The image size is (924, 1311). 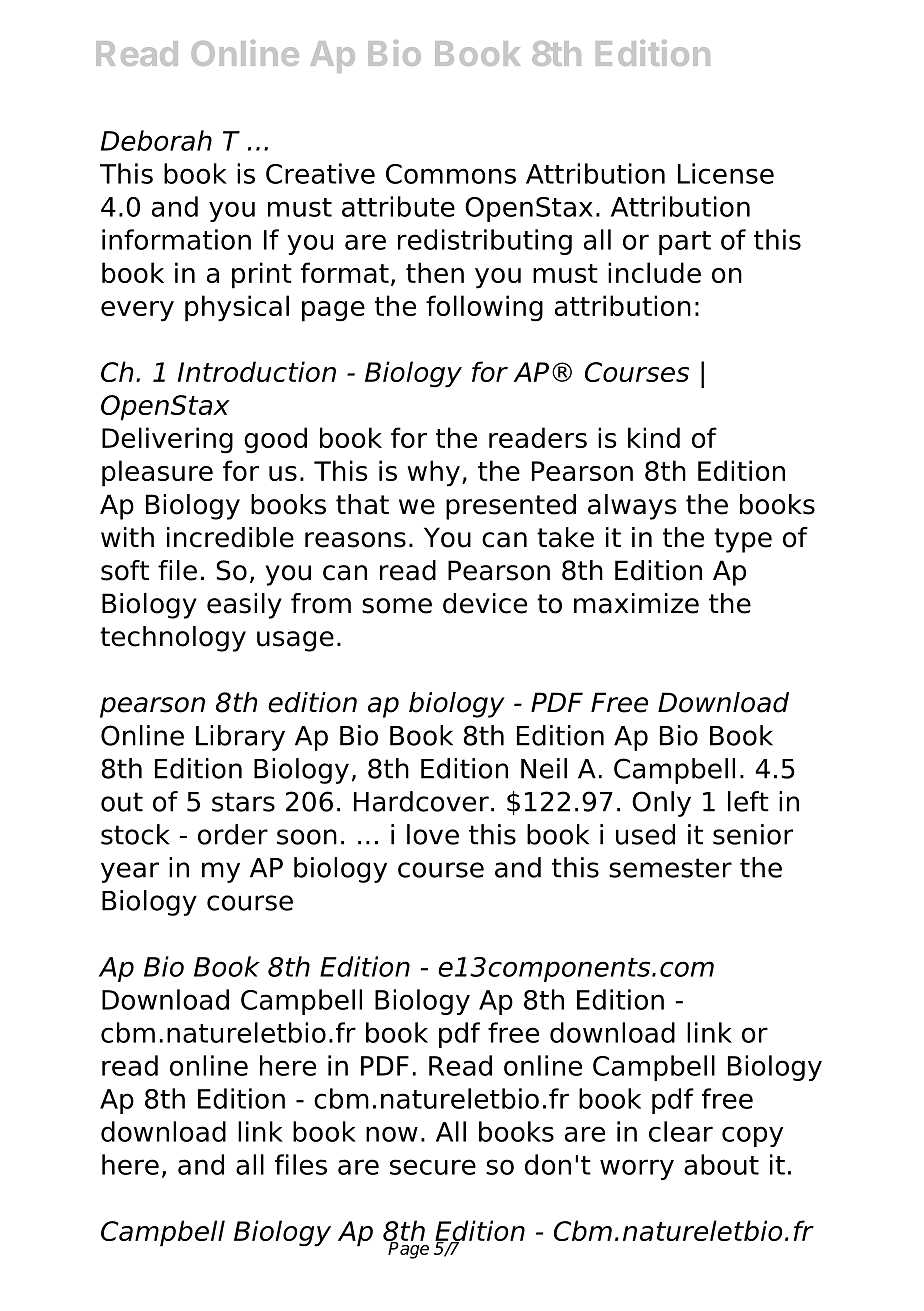 I want to click on some, so click(x=397, y=606).
